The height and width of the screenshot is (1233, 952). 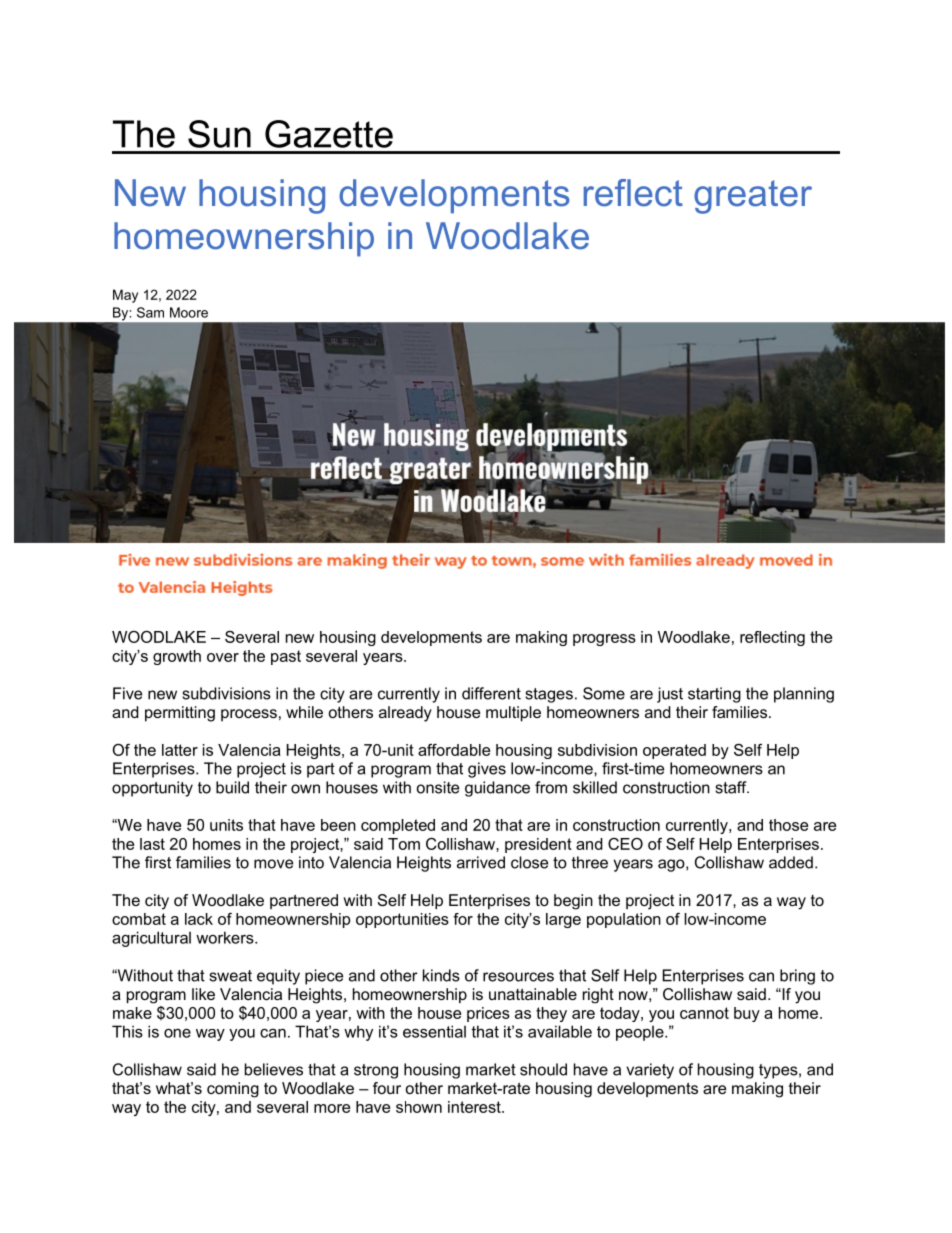 What do you see at coordinates (232, 787) in the screenshot?
I see `build` at bounding box center [232, 787].
